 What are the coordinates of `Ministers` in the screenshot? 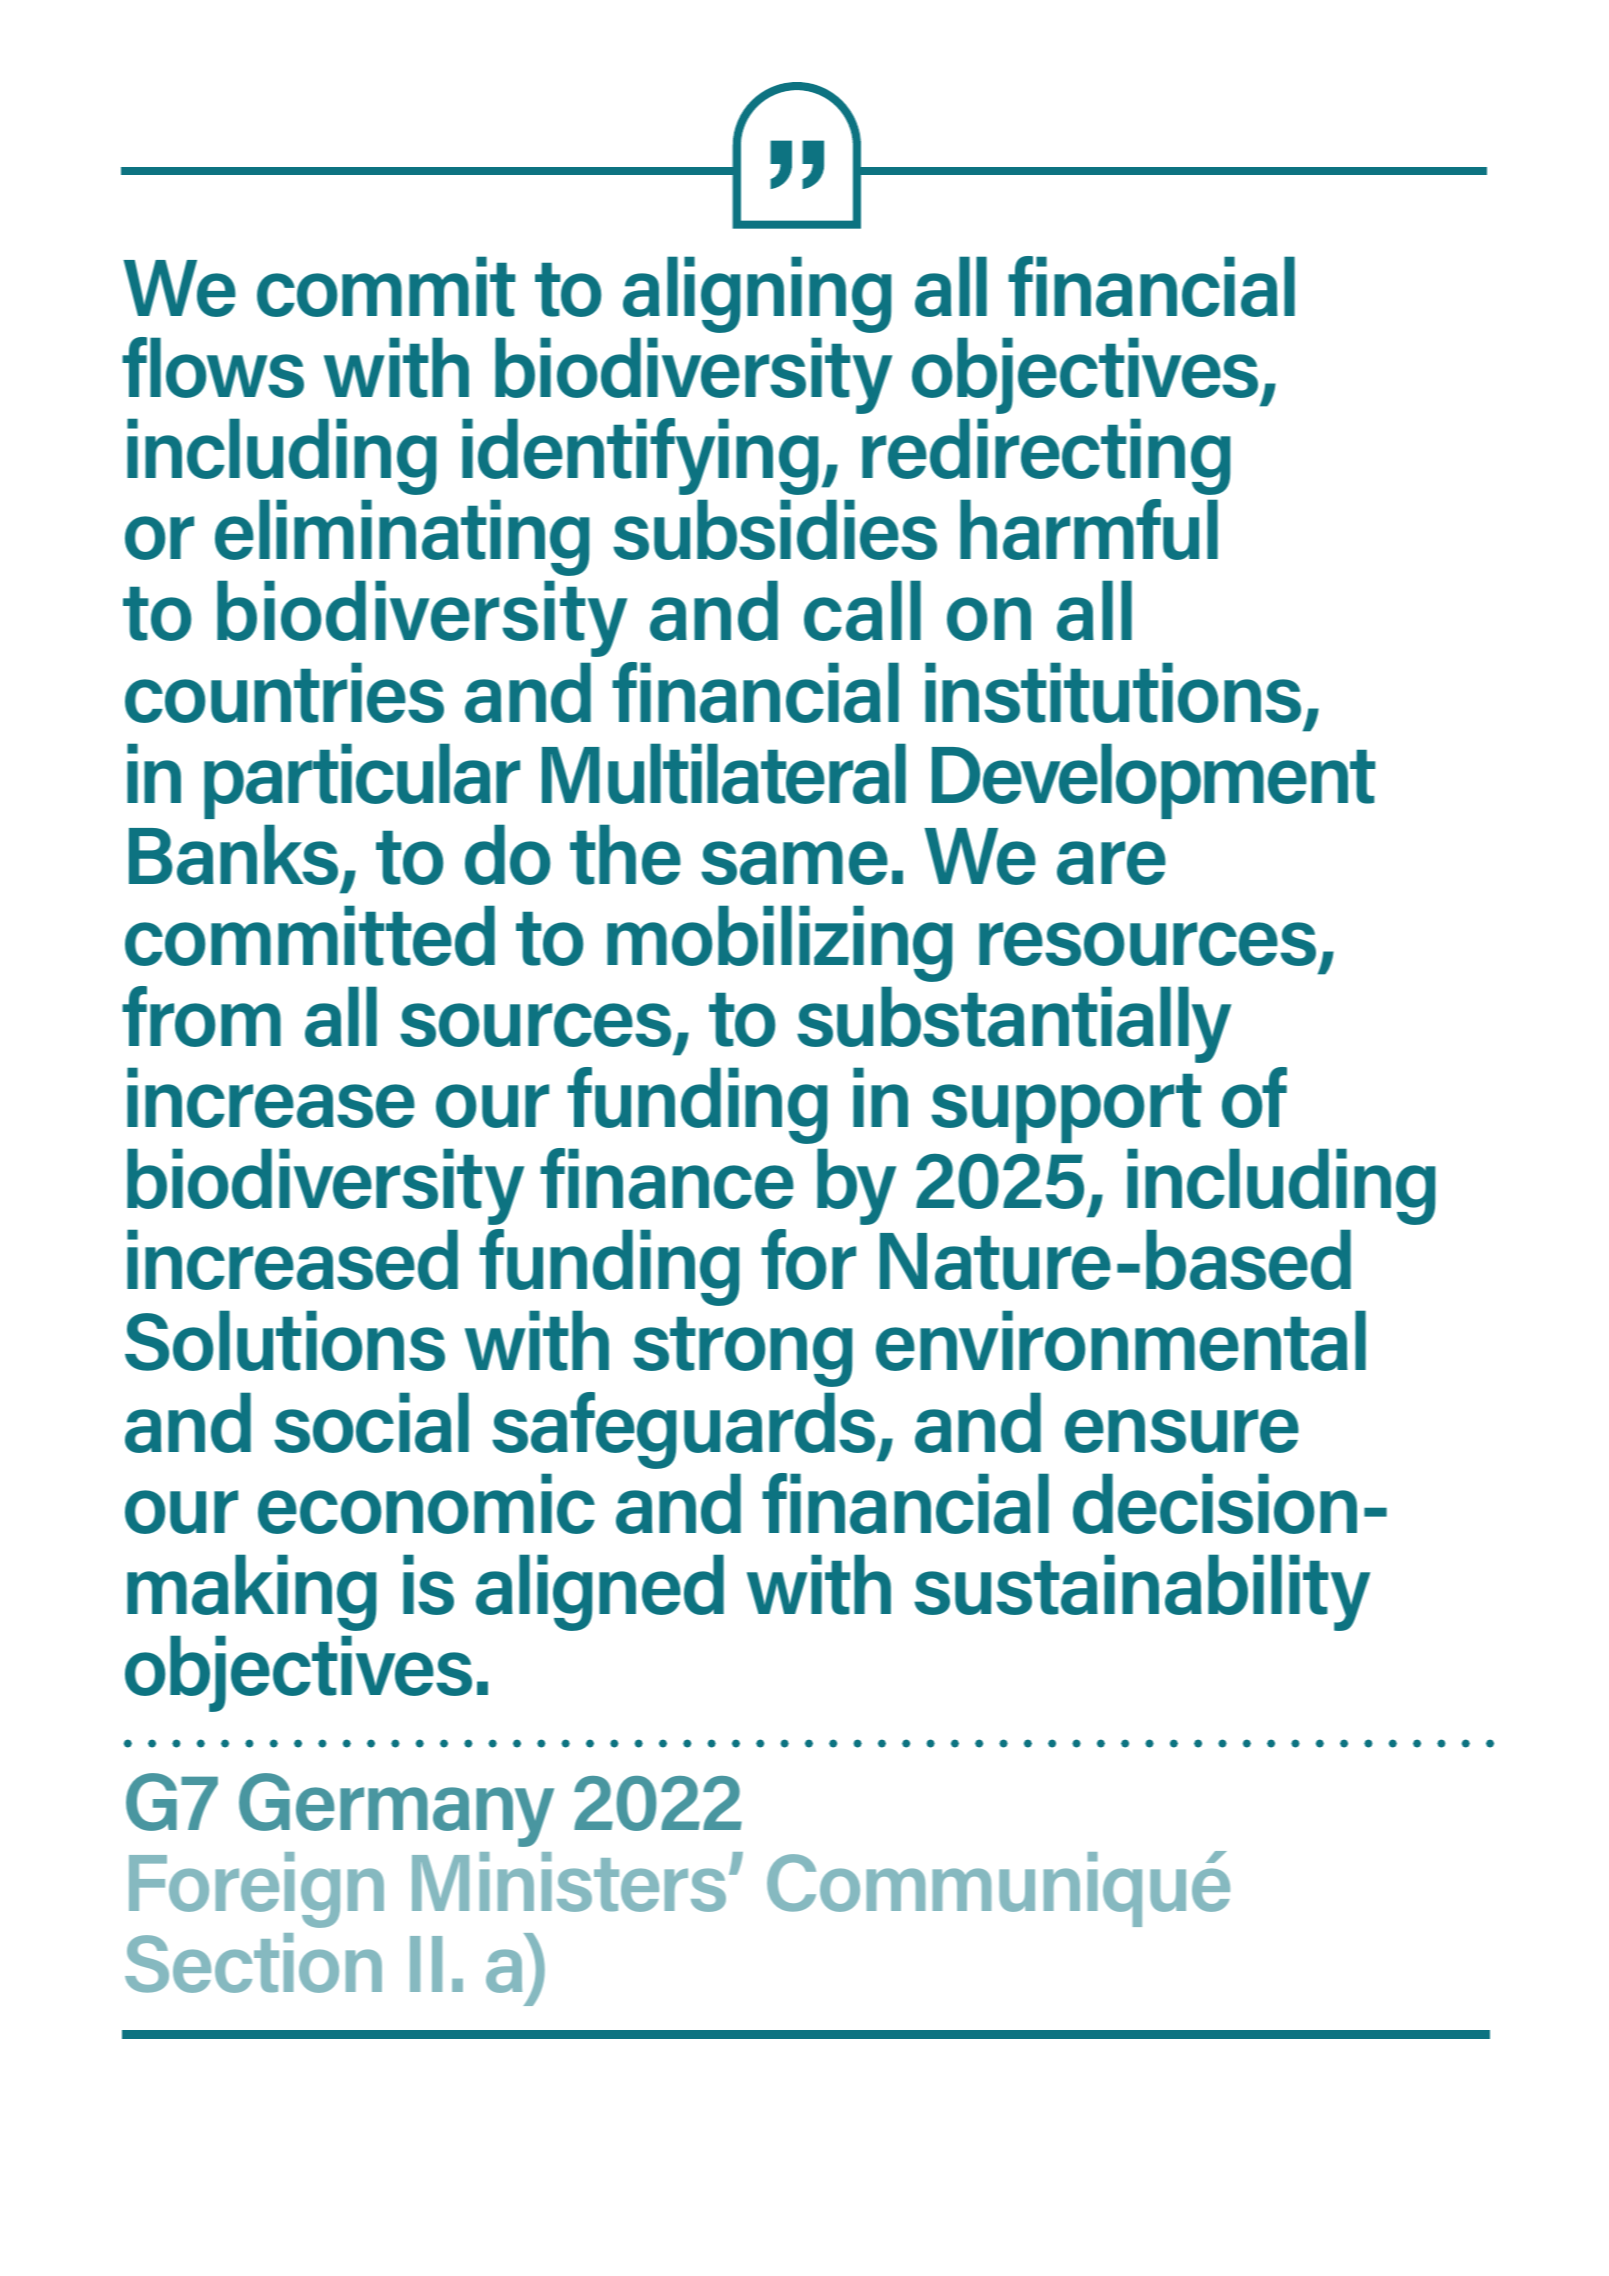 It's located at (569, 1882).
